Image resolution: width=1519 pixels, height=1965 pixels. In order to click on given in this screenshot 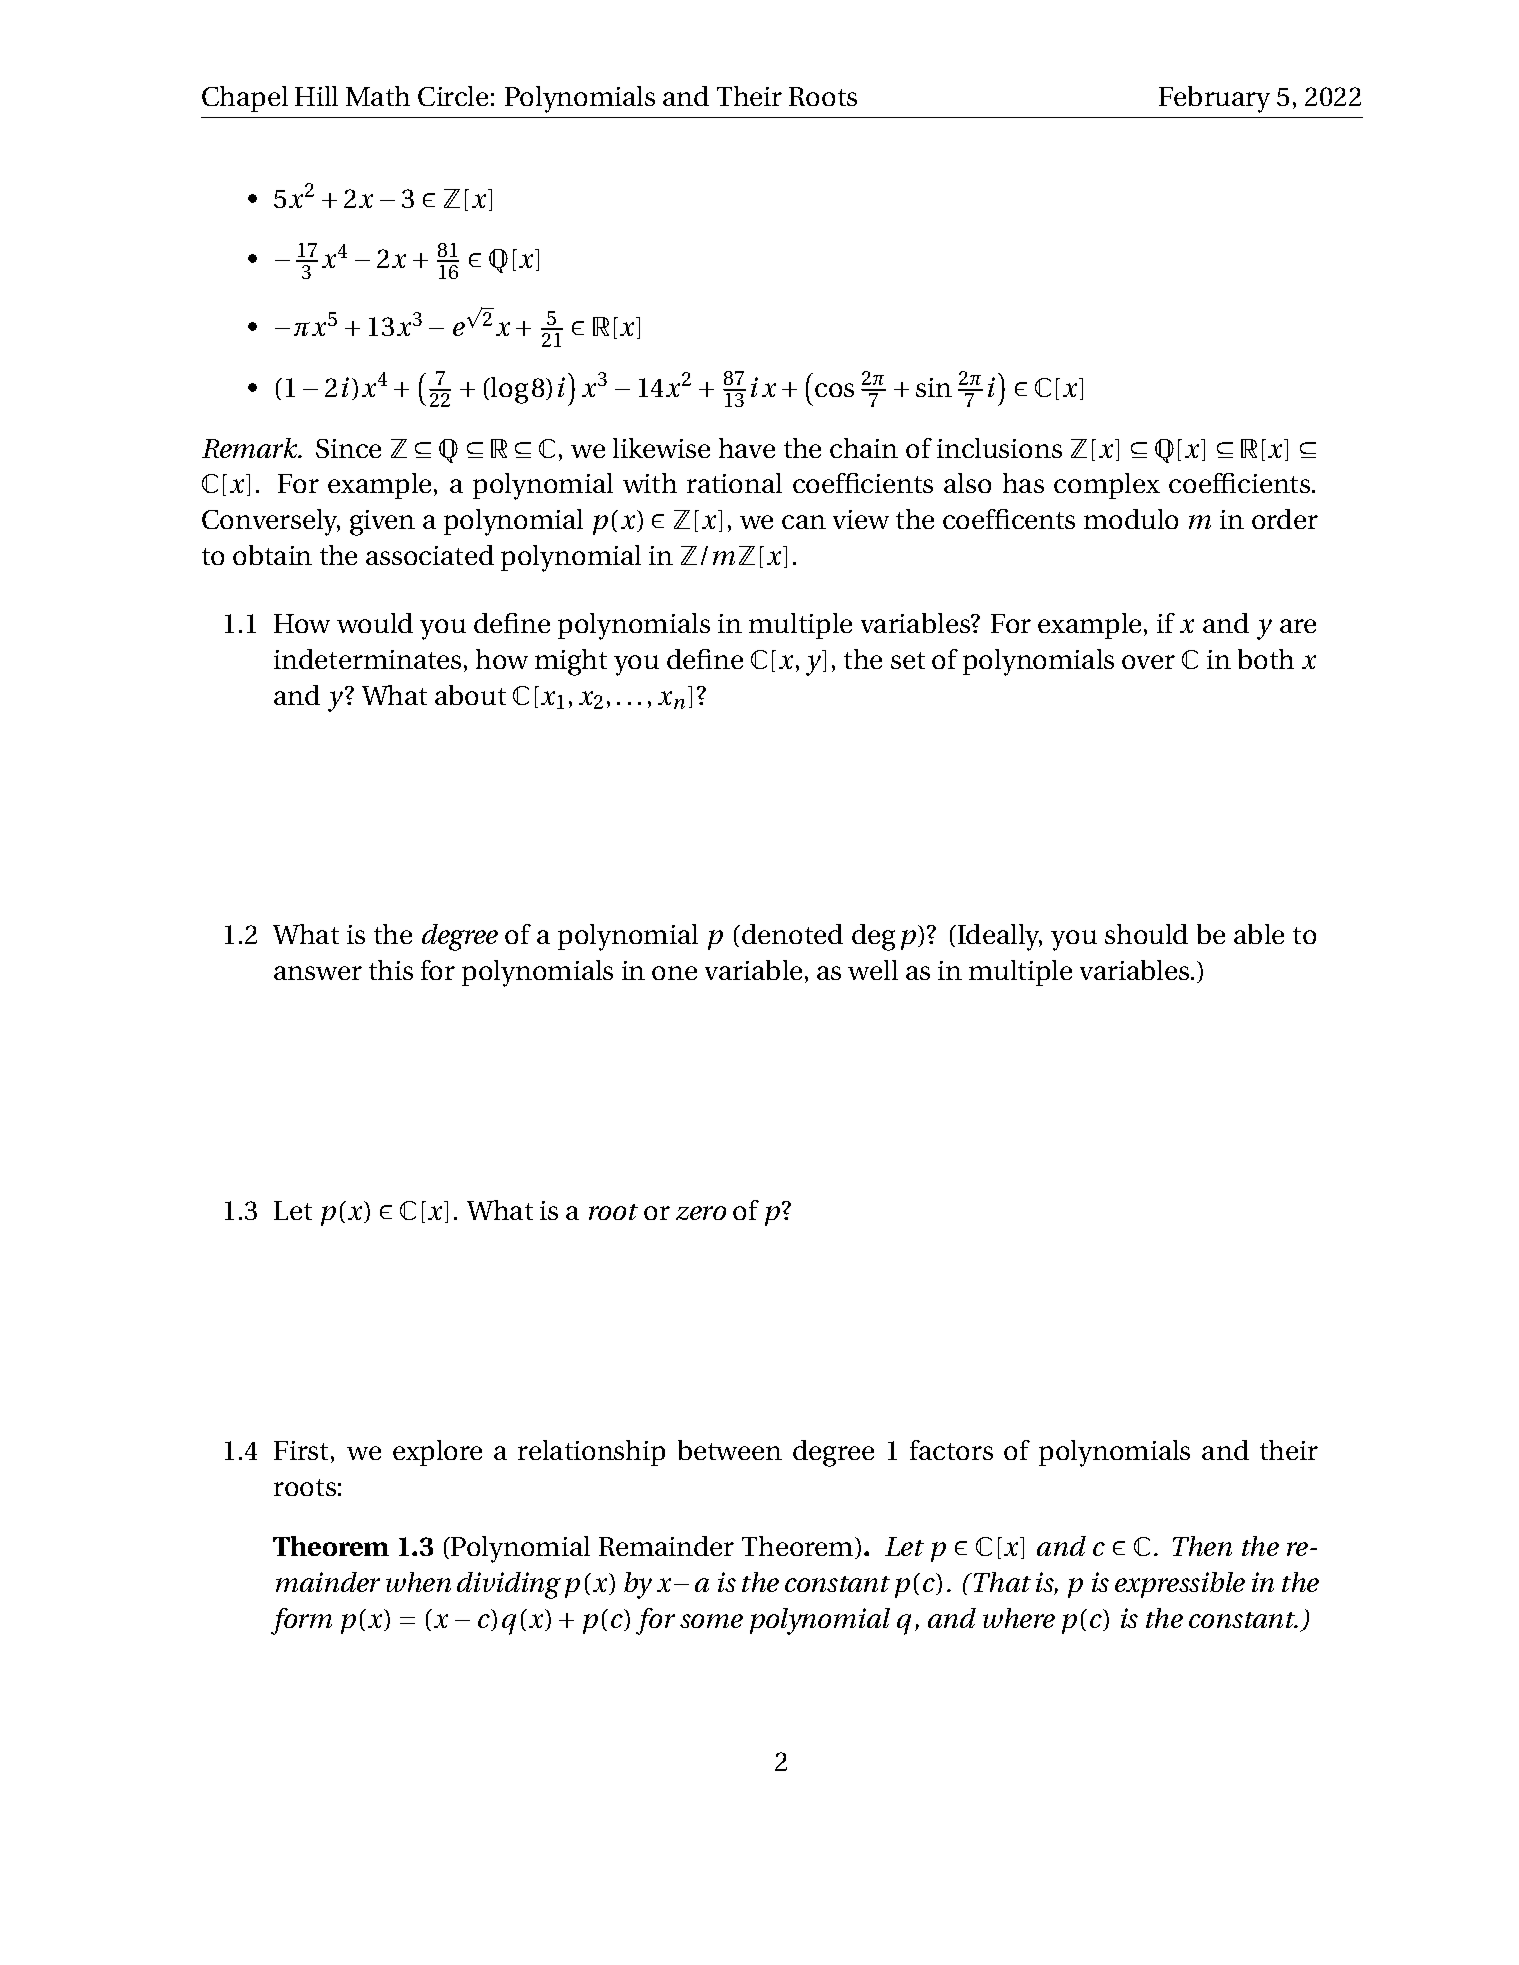, I will do `click(382, 523)`.
